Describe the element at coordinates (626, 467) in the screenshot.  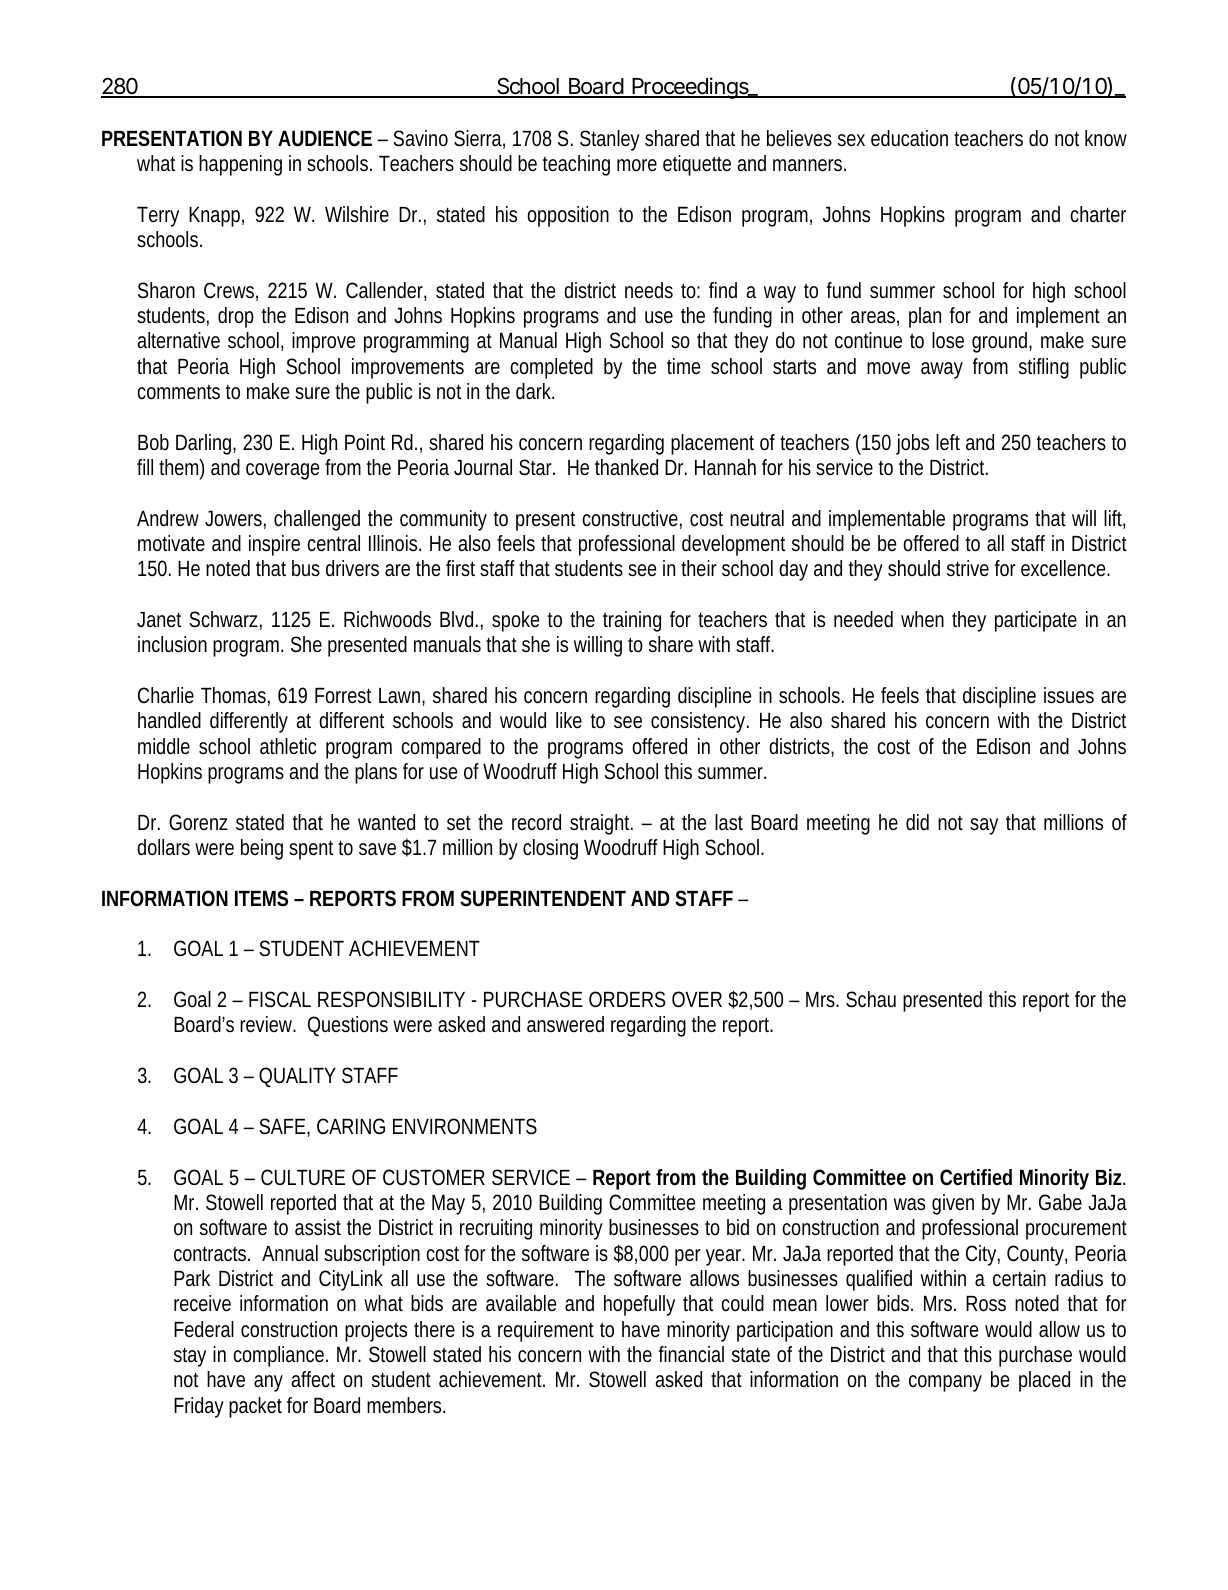
I see `thanked` at that location.
